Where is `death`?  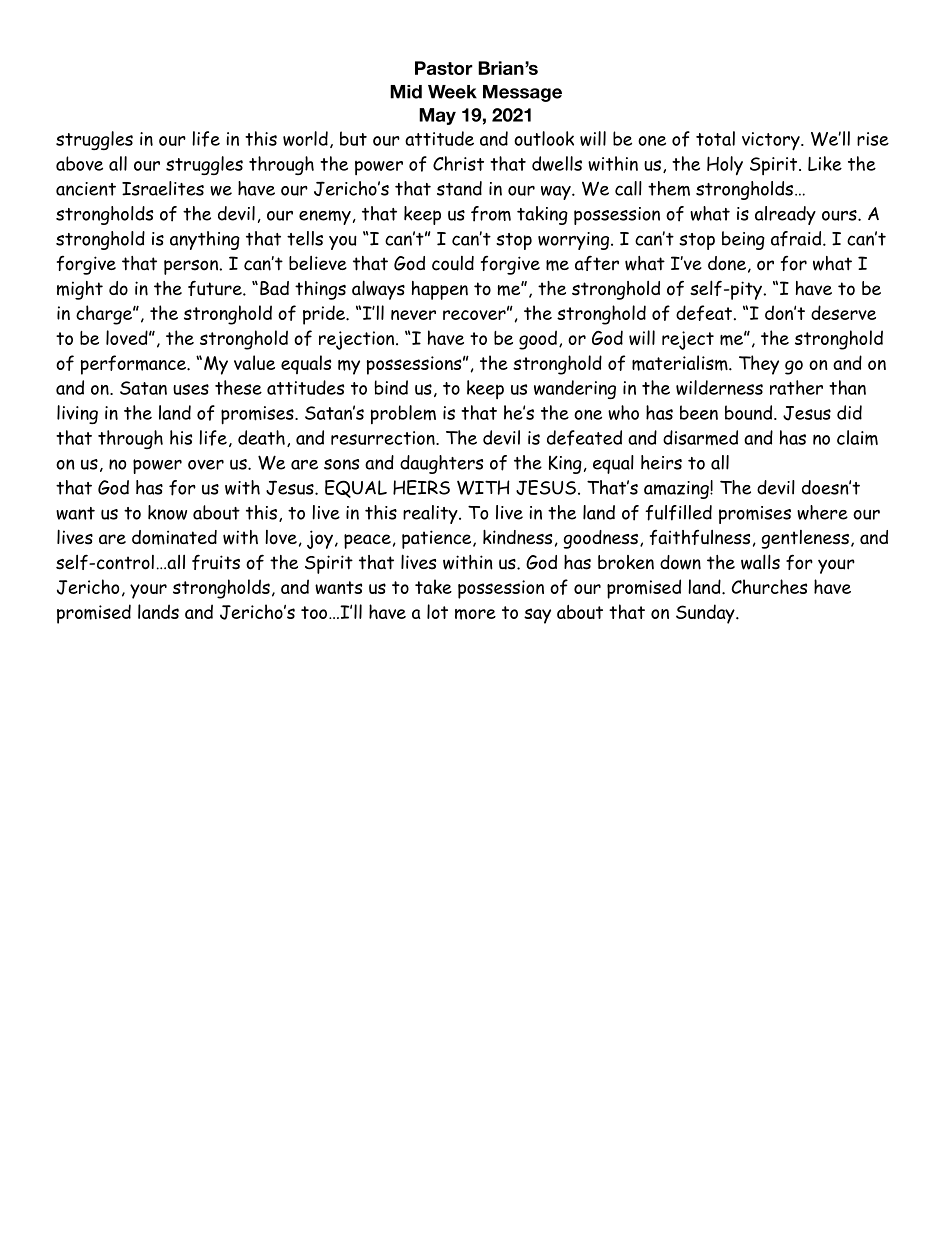 death is located at coordinates (261, 437).
